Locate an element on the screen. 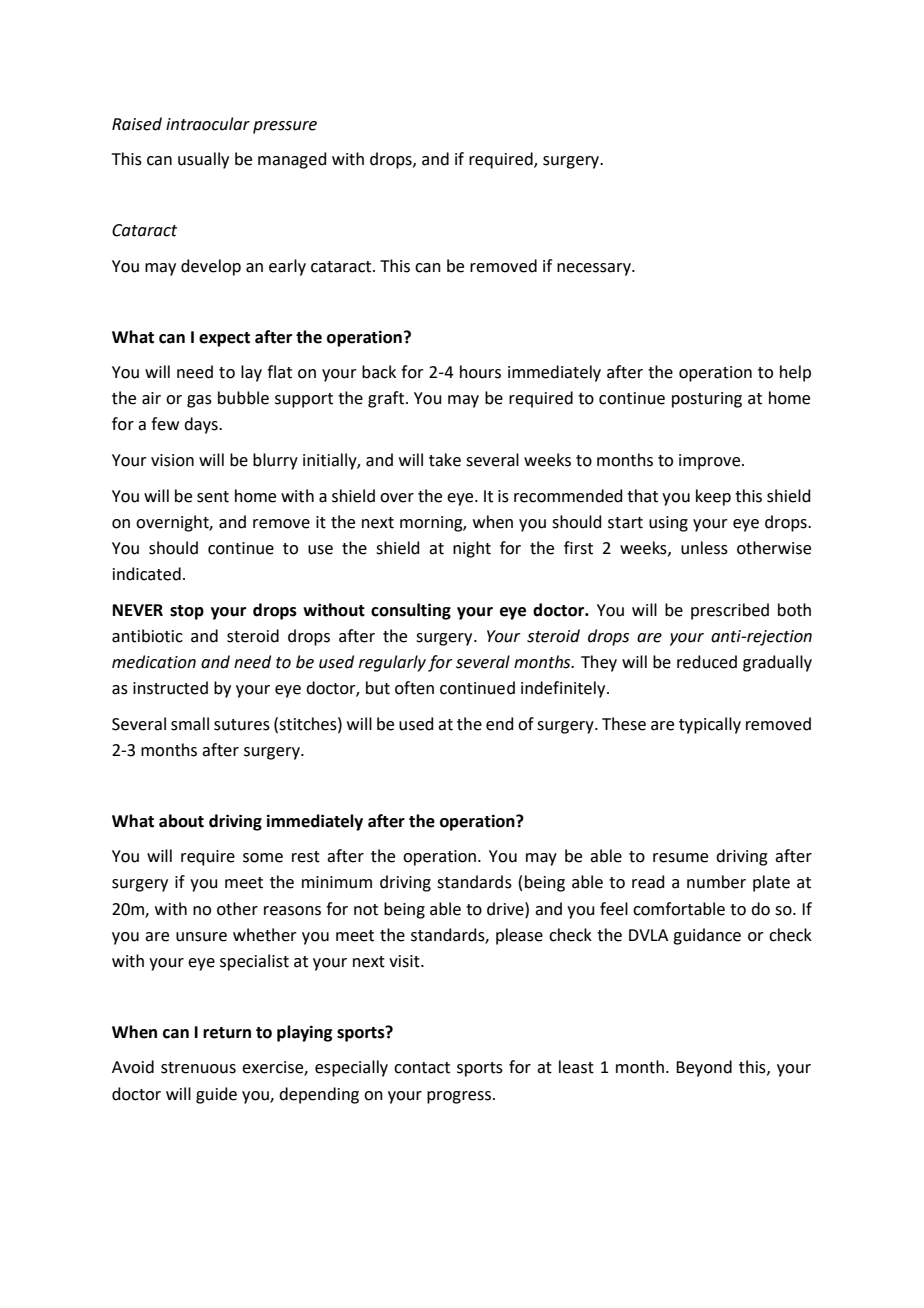  usually is located at coordinates (203, 160).
